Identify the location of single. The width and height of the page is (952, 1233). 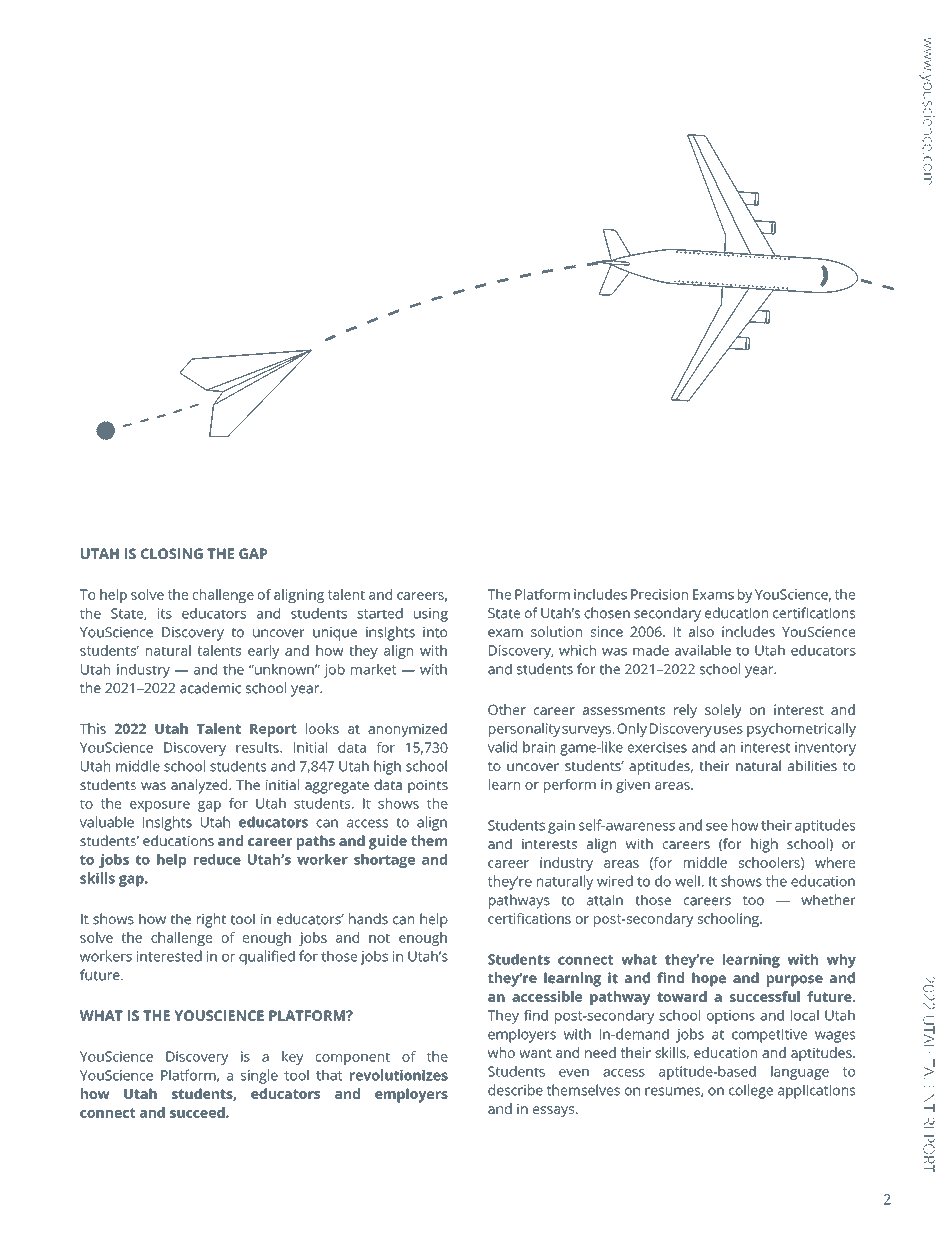
(259, 1076).
